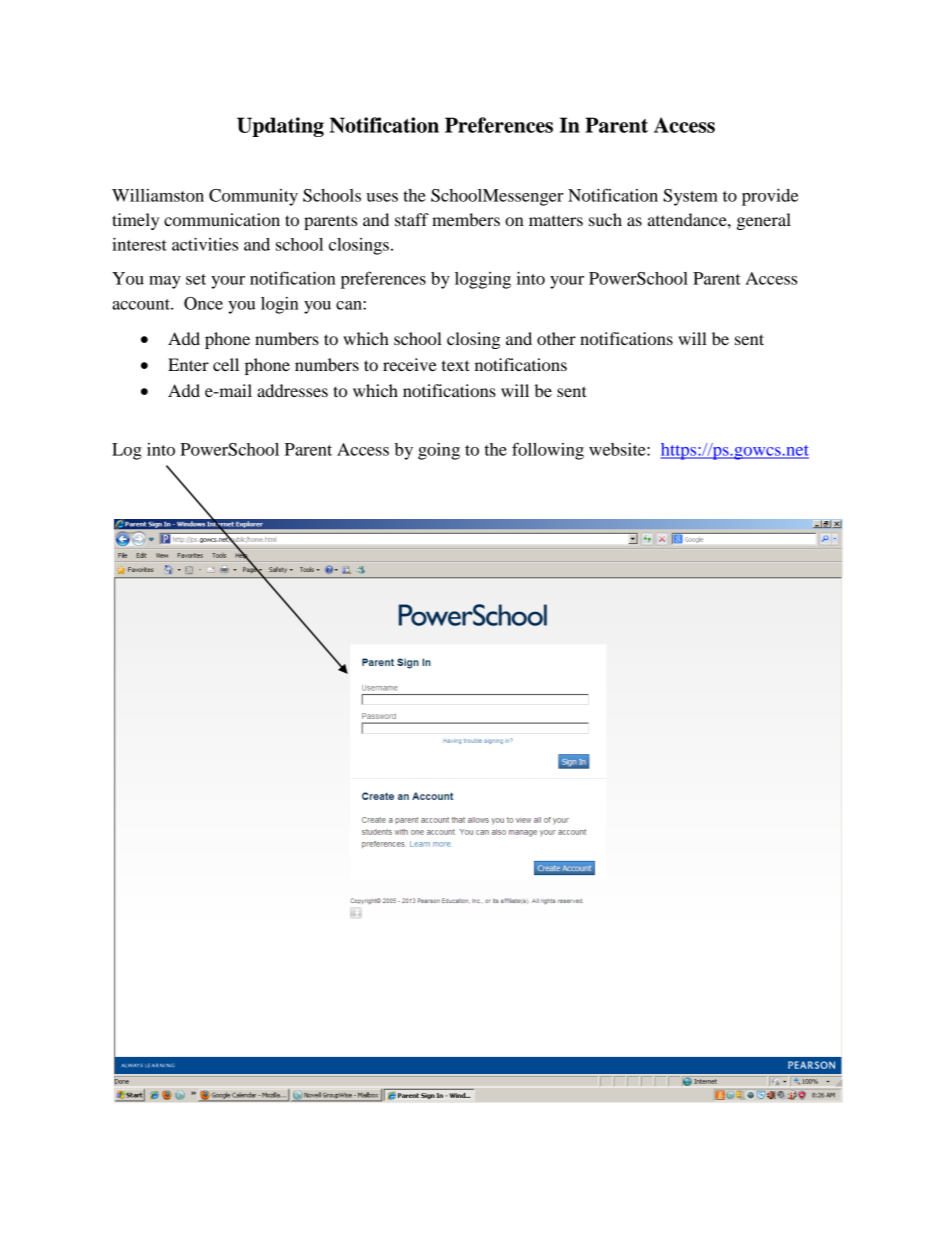 The height and width of the page is (1233, 952). Describe the element at coordinates (280, 127) in the page. I see `Updating` at that location.
